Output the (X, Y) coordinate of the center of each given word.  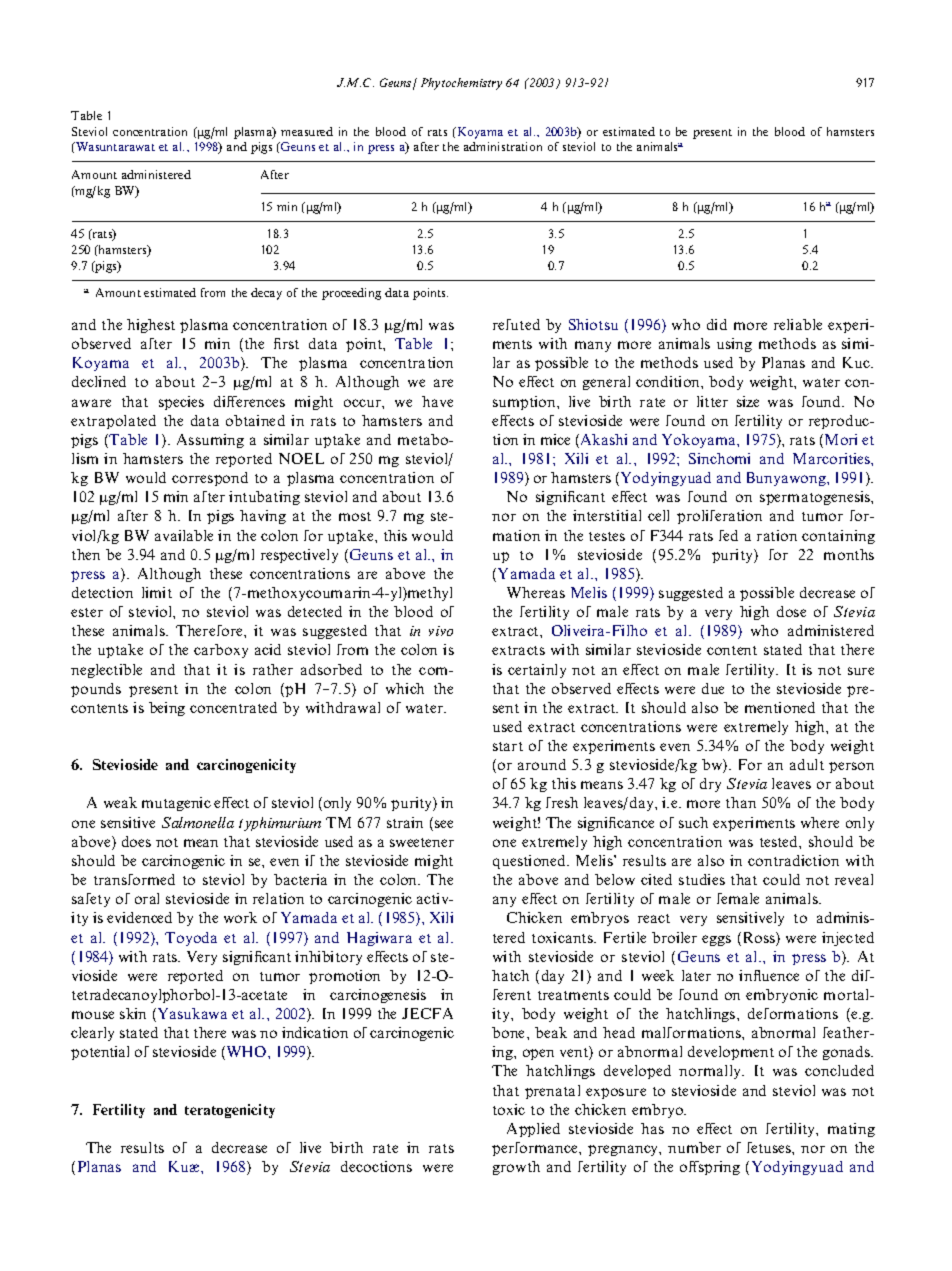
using (734, 345)
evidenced (139, 917)
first (286, 343)
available (184, 535)
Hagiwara (379, 939)
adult (807, 764)
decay (266, 294)
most (355, 516)
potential (100, 1053)
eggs (716, 940)
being (167, 709)
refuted (516, 324)
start (508, 746)
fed (728, 535)
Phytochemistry (461, 84)
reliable (798, 324)
